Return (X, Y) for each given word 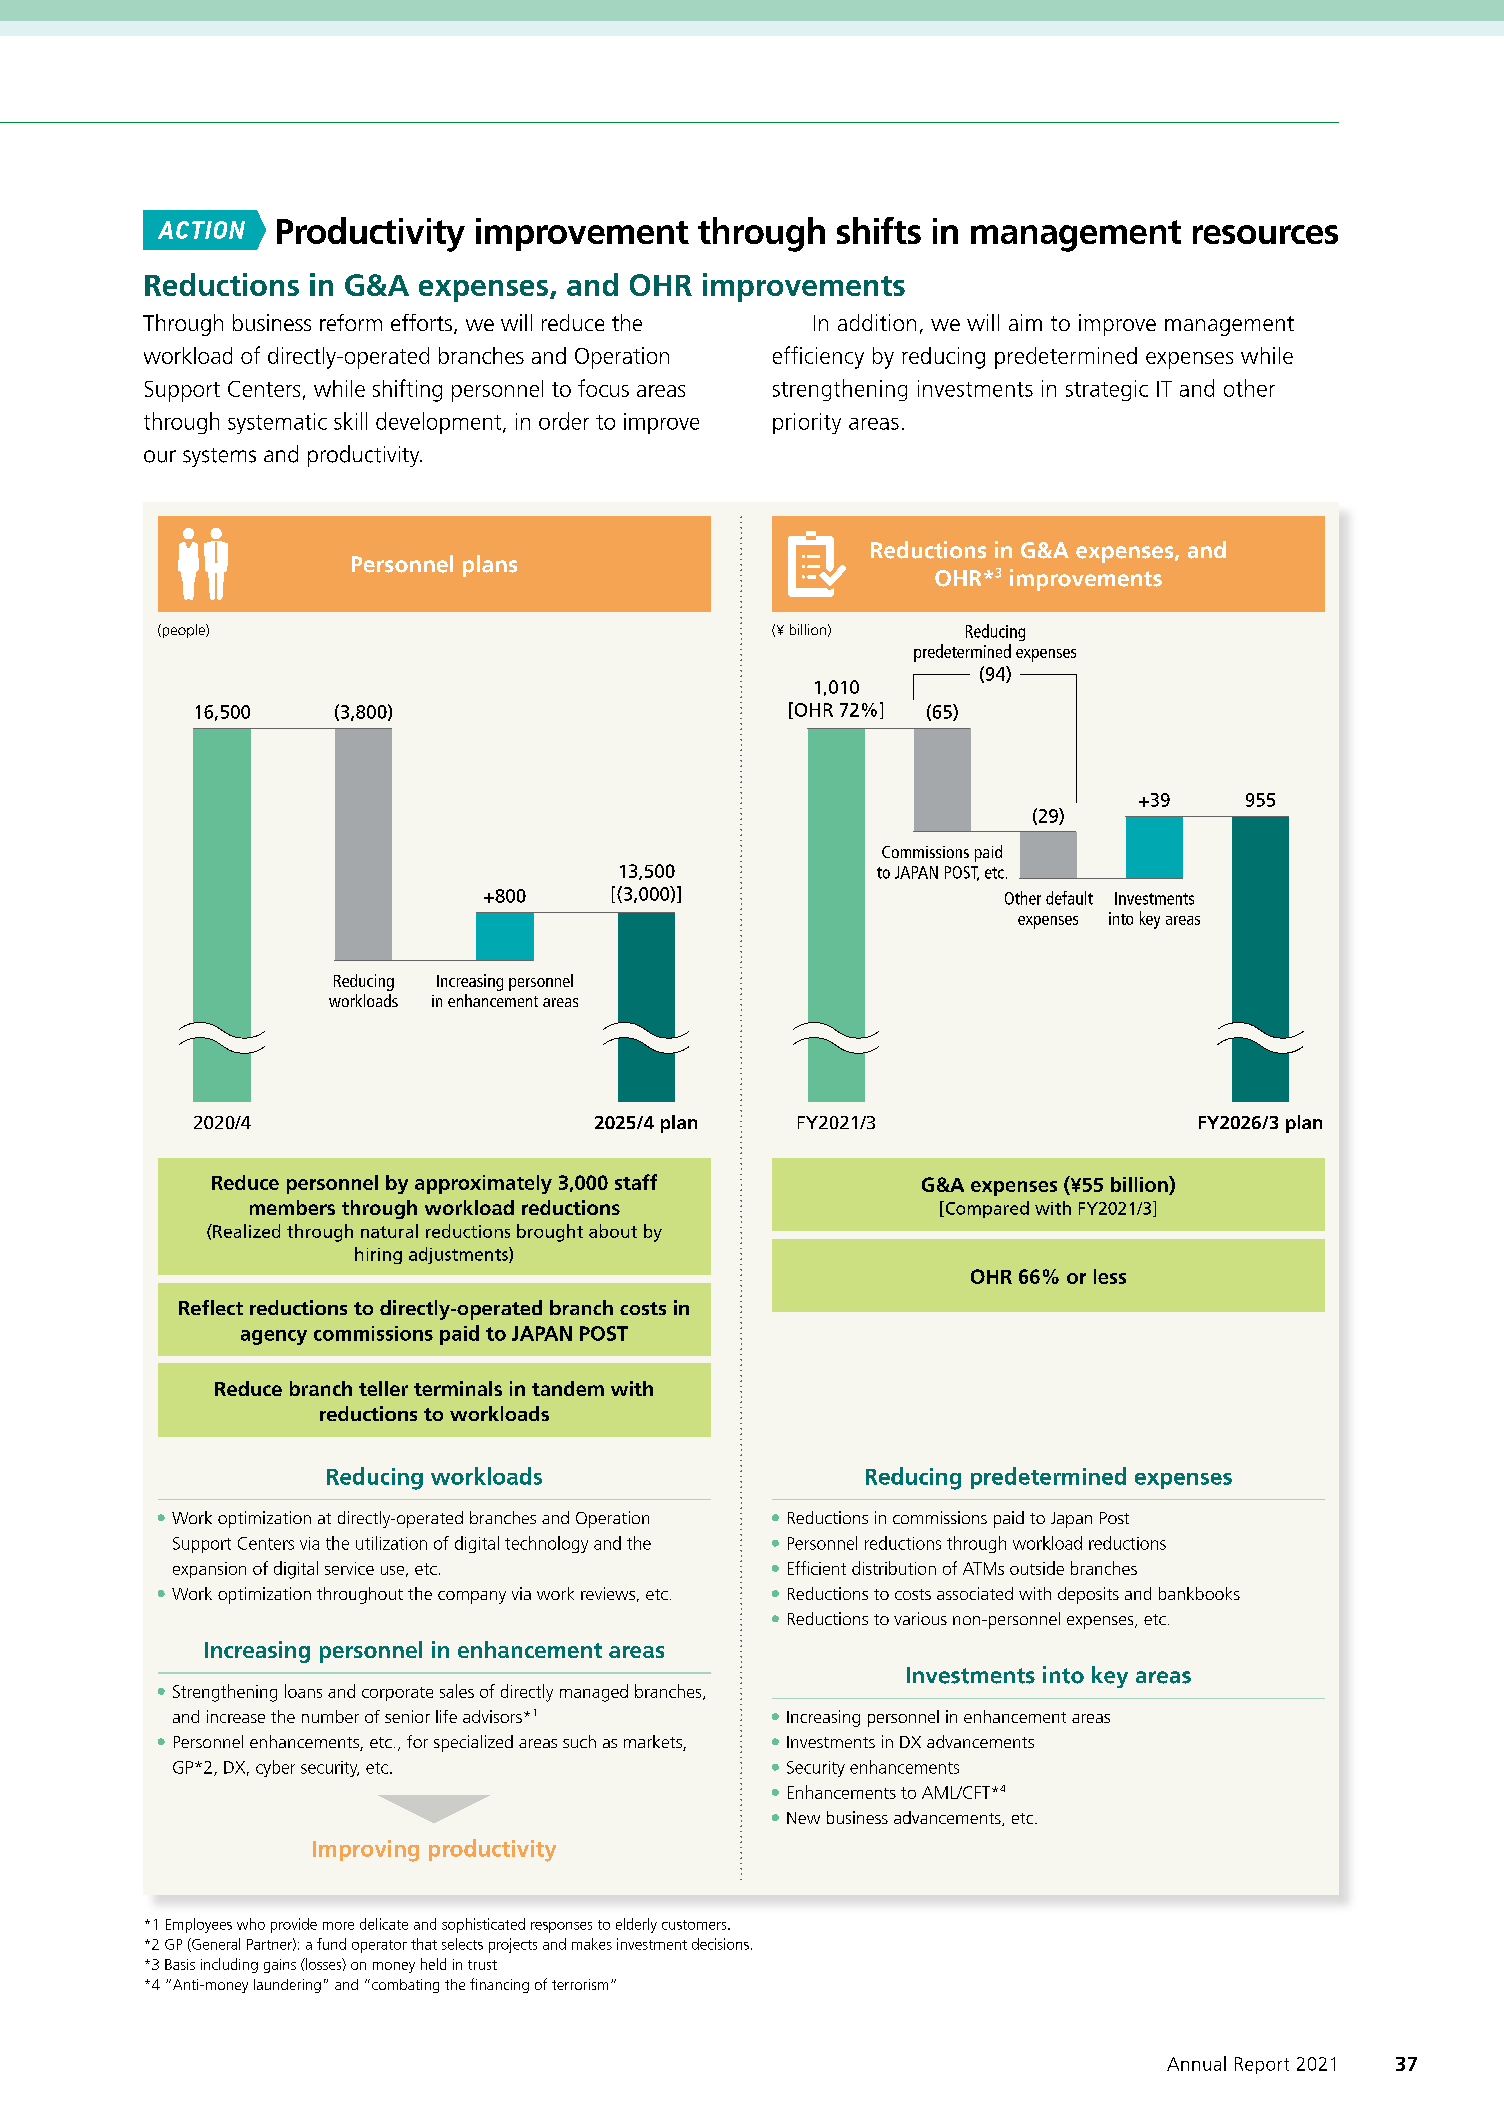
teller (383, 1388)
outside (1037, 1568)
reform (351, 322)
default (1069, 898)
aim (1025, 322)
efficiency (818, 357)
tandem (568, 1388)
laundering (287, 1986)
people (183, 631)
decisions (720, 1944)
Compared (986, 1209)
